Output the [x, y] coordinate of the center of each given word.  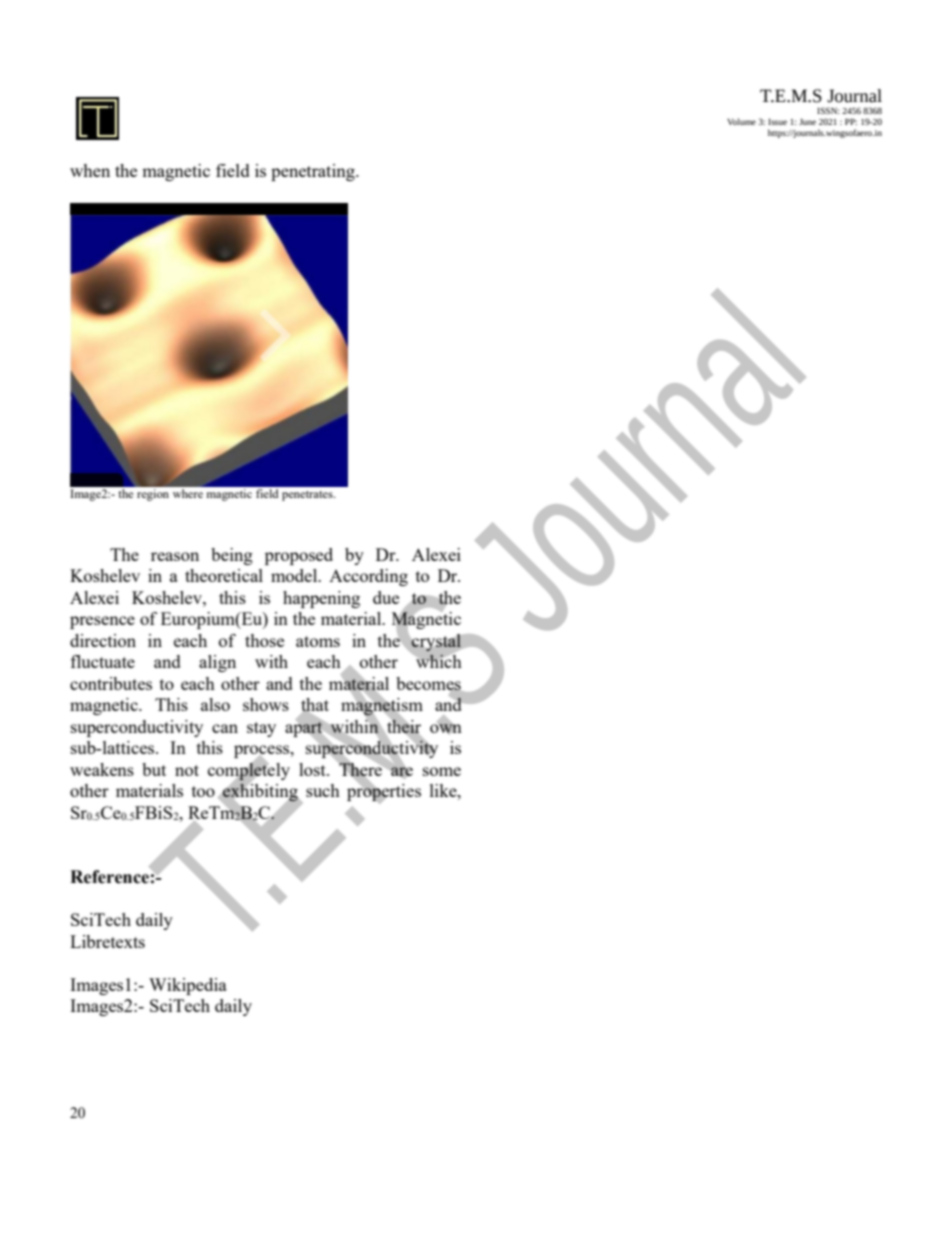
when [90, 170]
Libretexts [107, 941]
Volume [741, 121]
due [386, 597]
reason [175, 556]
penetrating [314, 172]
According [368, 577]
